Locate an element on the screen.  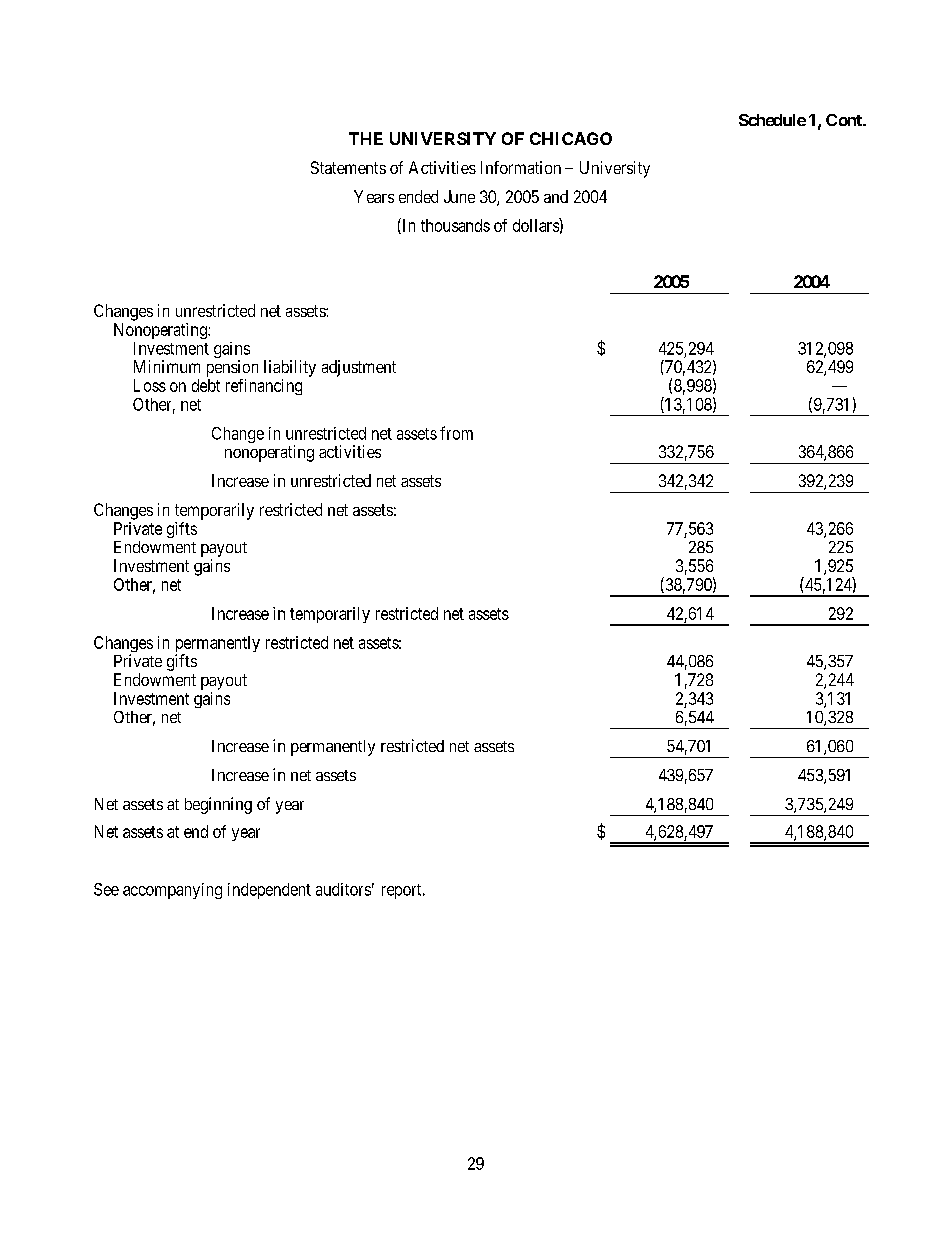
refinancing is located at coordinates (264, 387).
